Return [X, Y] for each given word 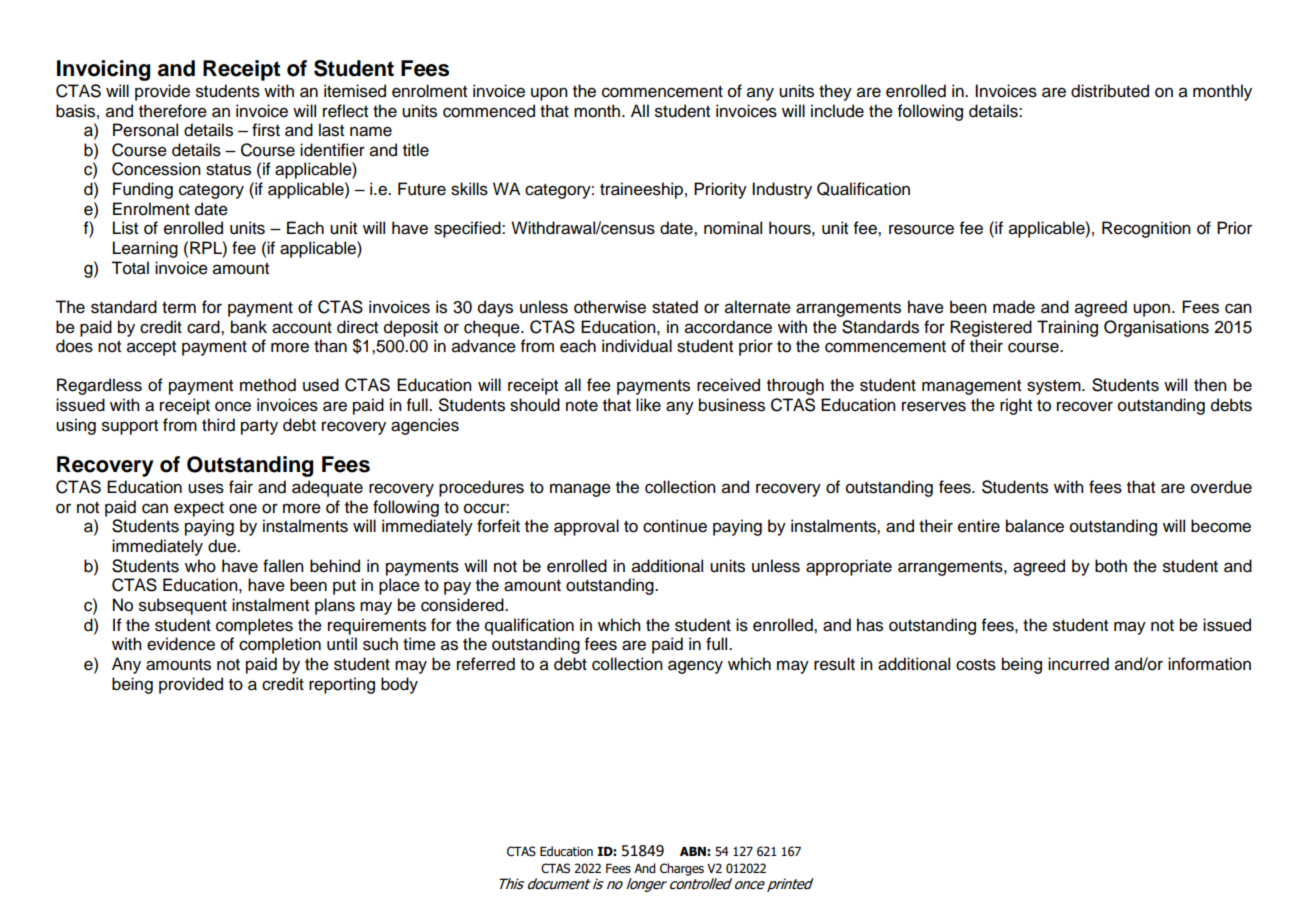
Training [1067, 328]
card [204, 327]
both [1111, 566]
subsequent [183, 606]
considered [463, 605]
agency [695, 667]
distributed [1110, 91]
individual [637, 346]
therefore [173, 111]
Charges [682, 869]
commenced [489, 111]
